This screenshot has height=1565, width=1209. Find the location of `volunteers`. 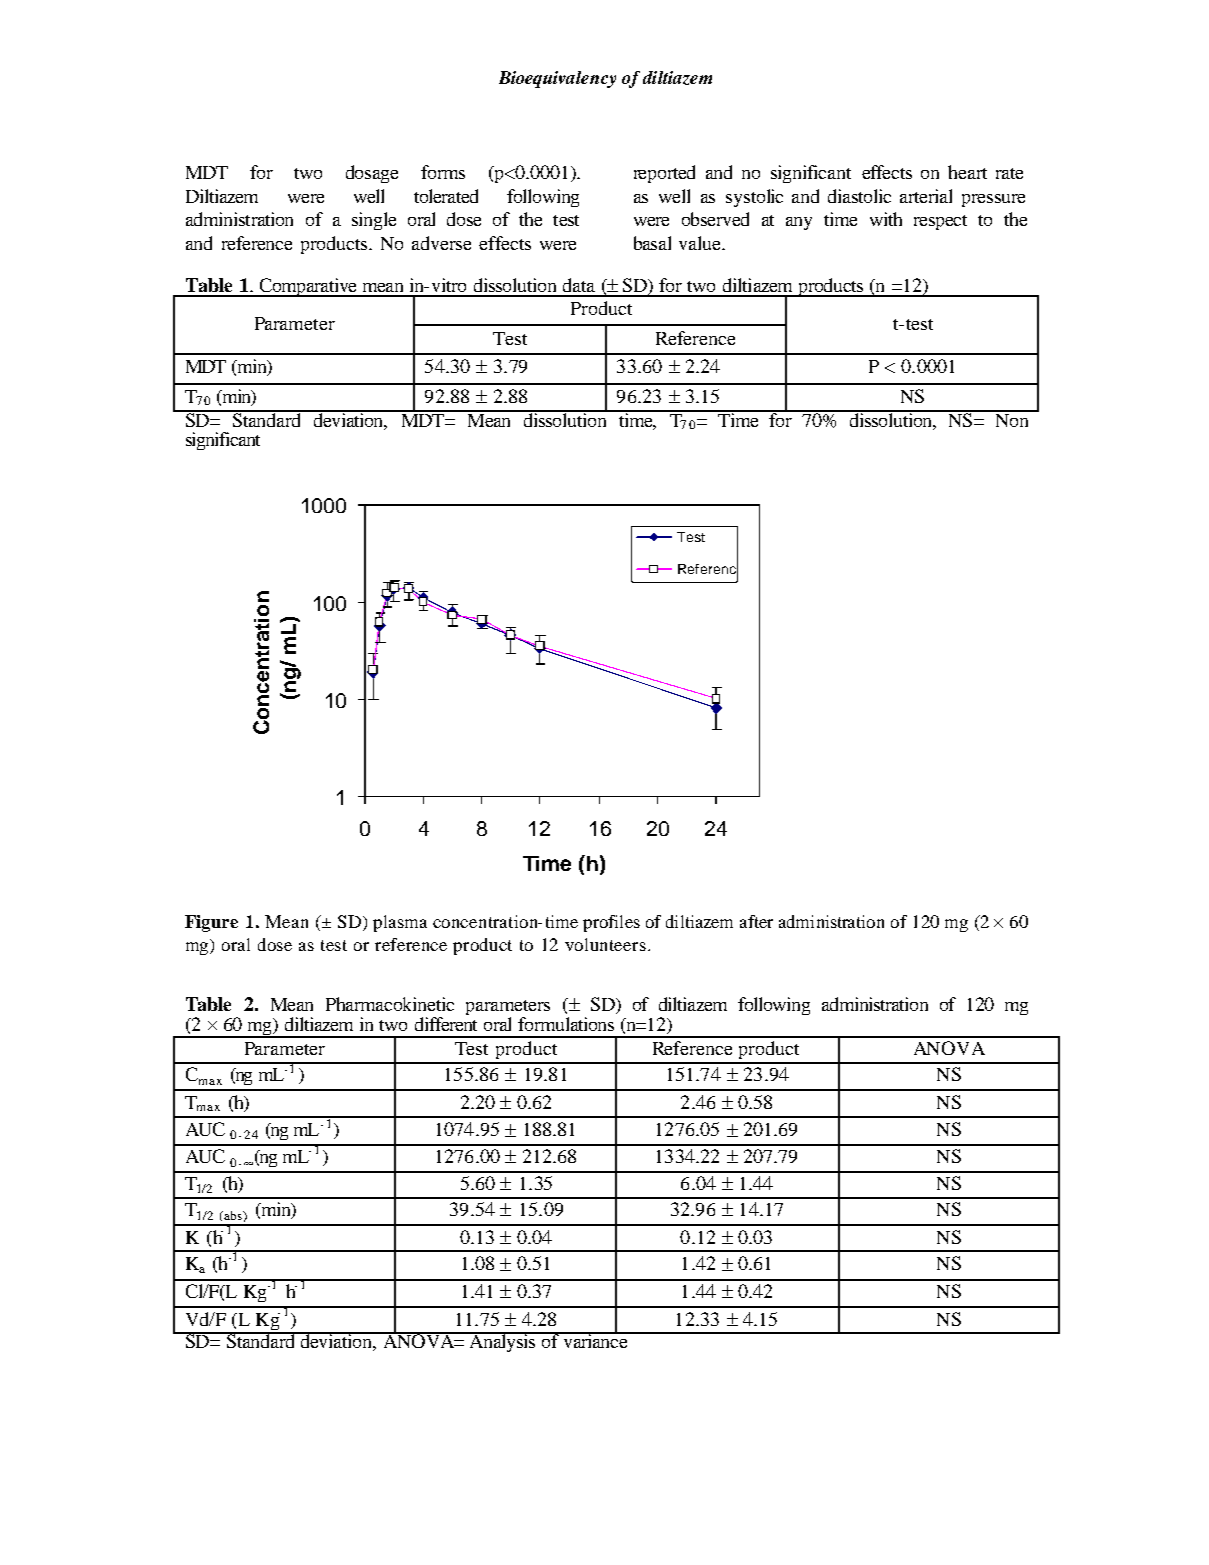

volunteers is located at coordinates (605, 944).
